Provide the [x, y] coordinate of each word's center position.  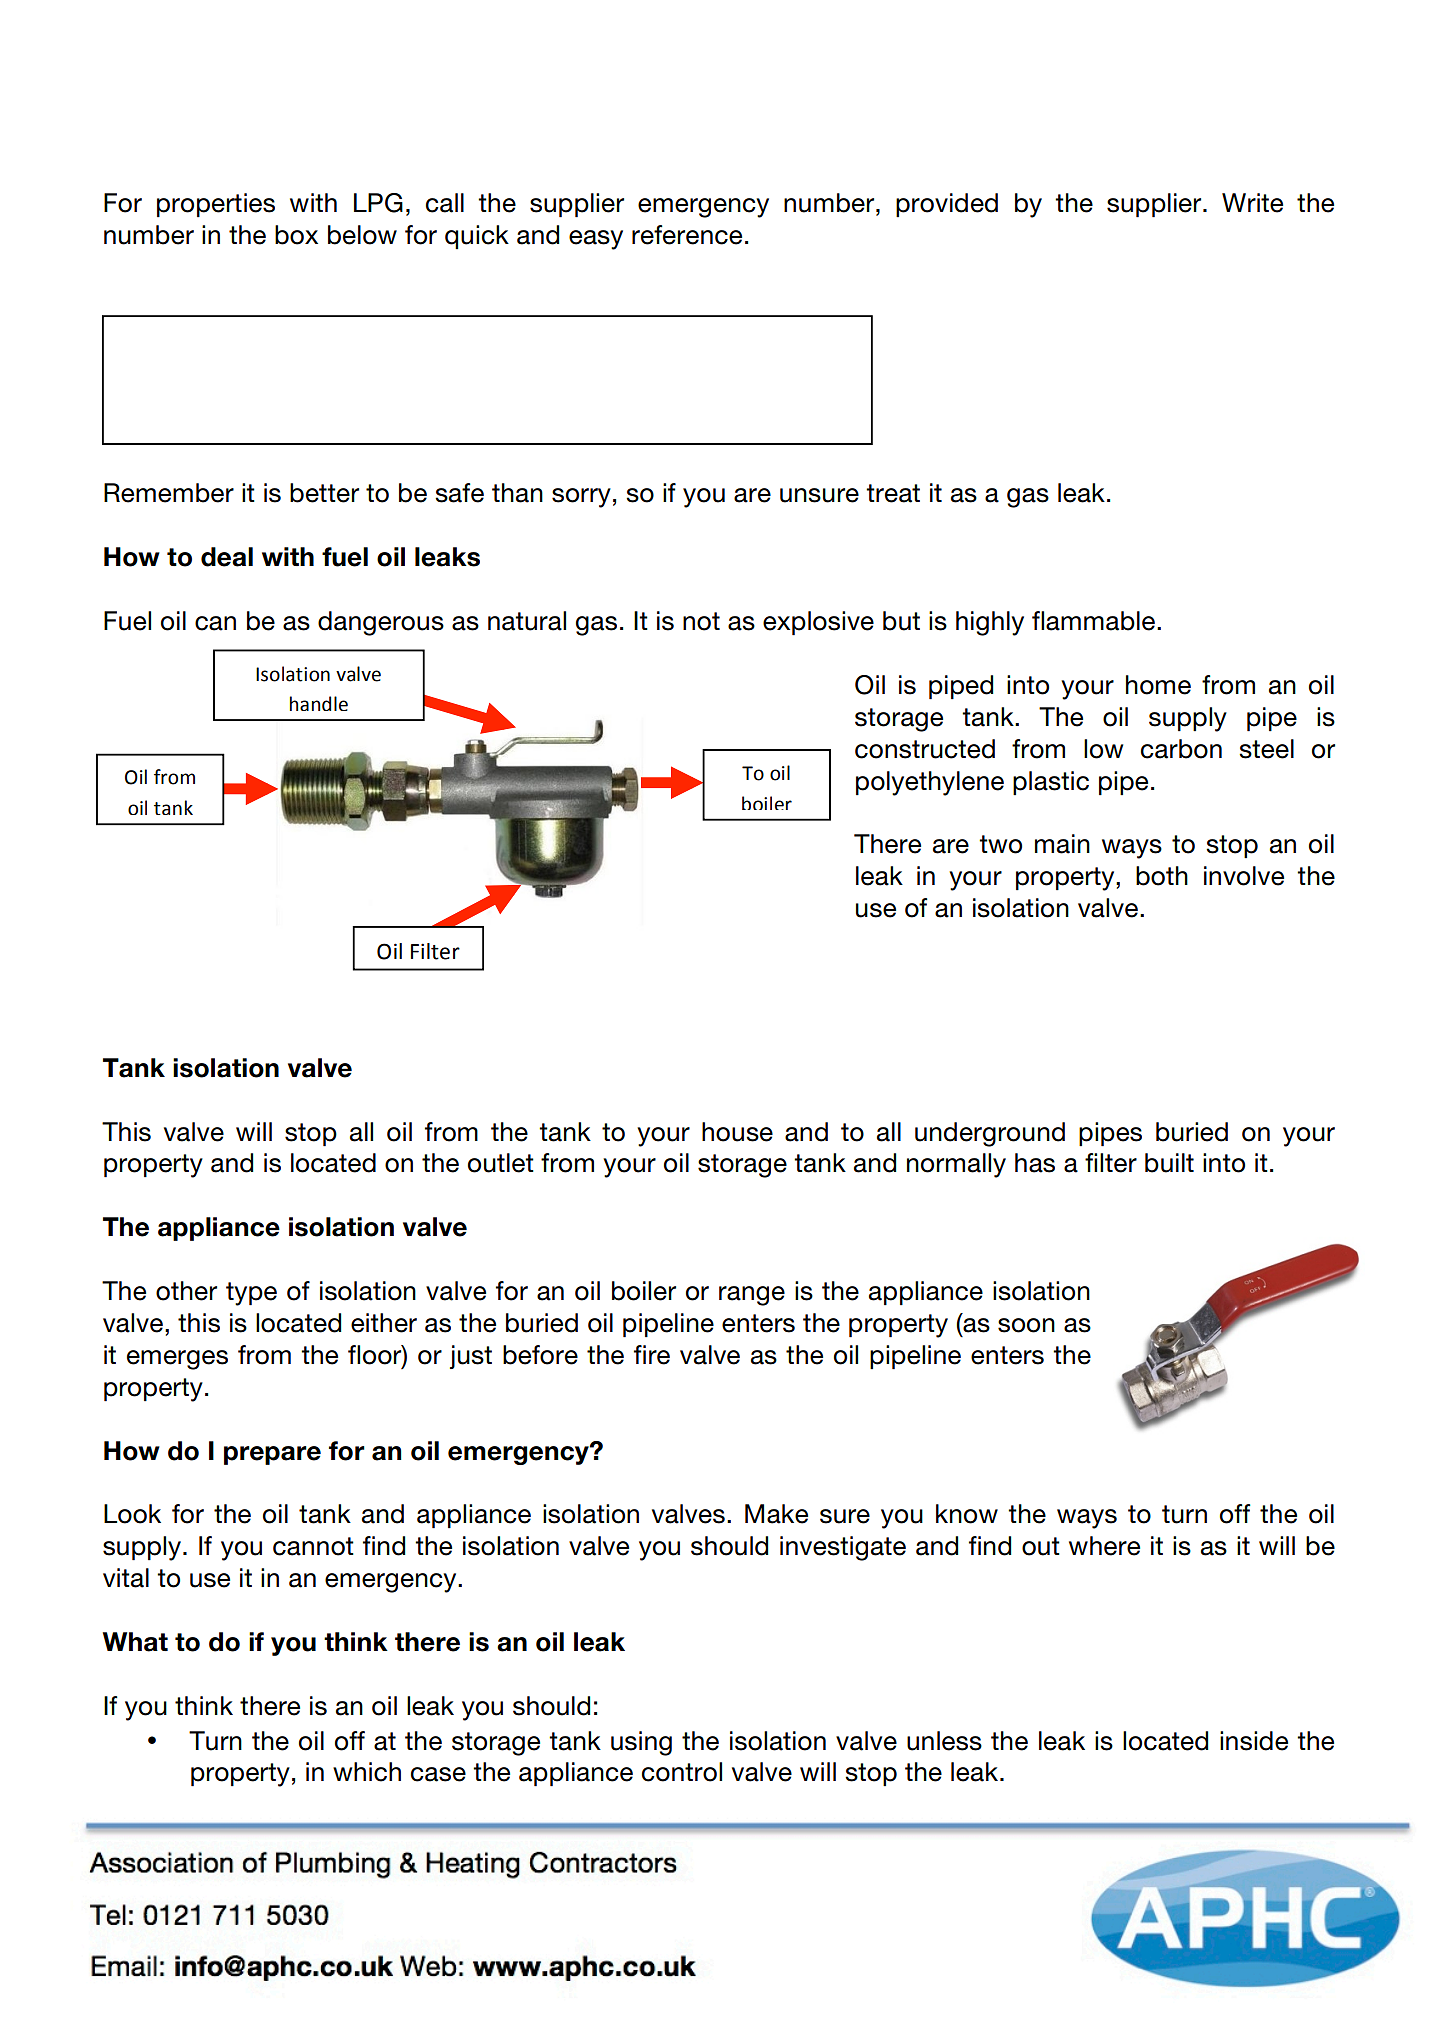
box [296, 235]
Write [1252, 203]
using [641, 1743]
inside [1254, 1741]
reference [687, 235]
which [367, 1772]
